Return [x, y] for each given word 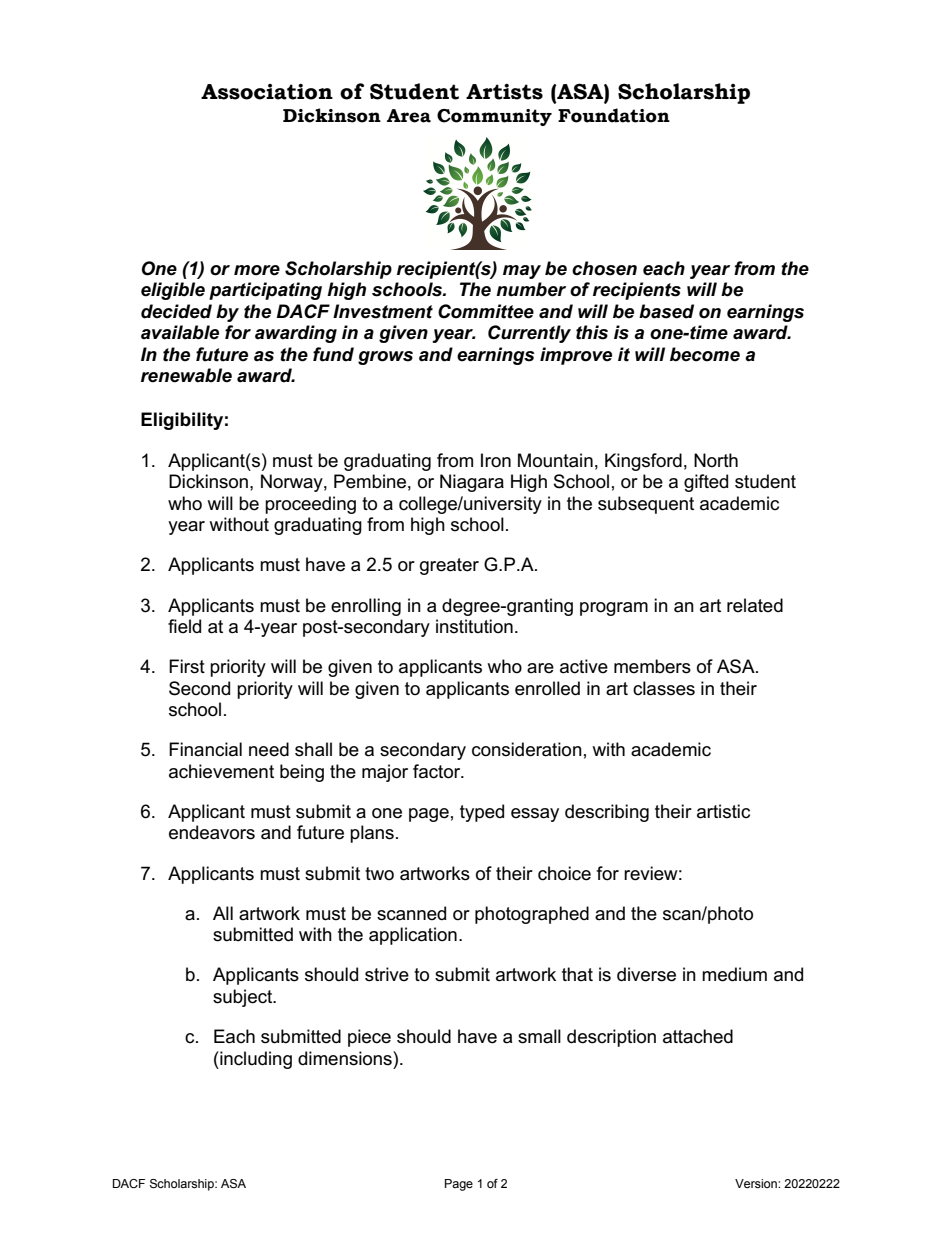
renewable [186, 375]
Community [494, 117]
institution [474, 626]
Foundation [614, 115]
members [652, 666]
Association [267, 92]
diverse [646, 974]
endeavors [212, 832]
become [705, 354]
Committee [486, 311]
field [184, 626]
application [413, 936]
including [255, 1060]
